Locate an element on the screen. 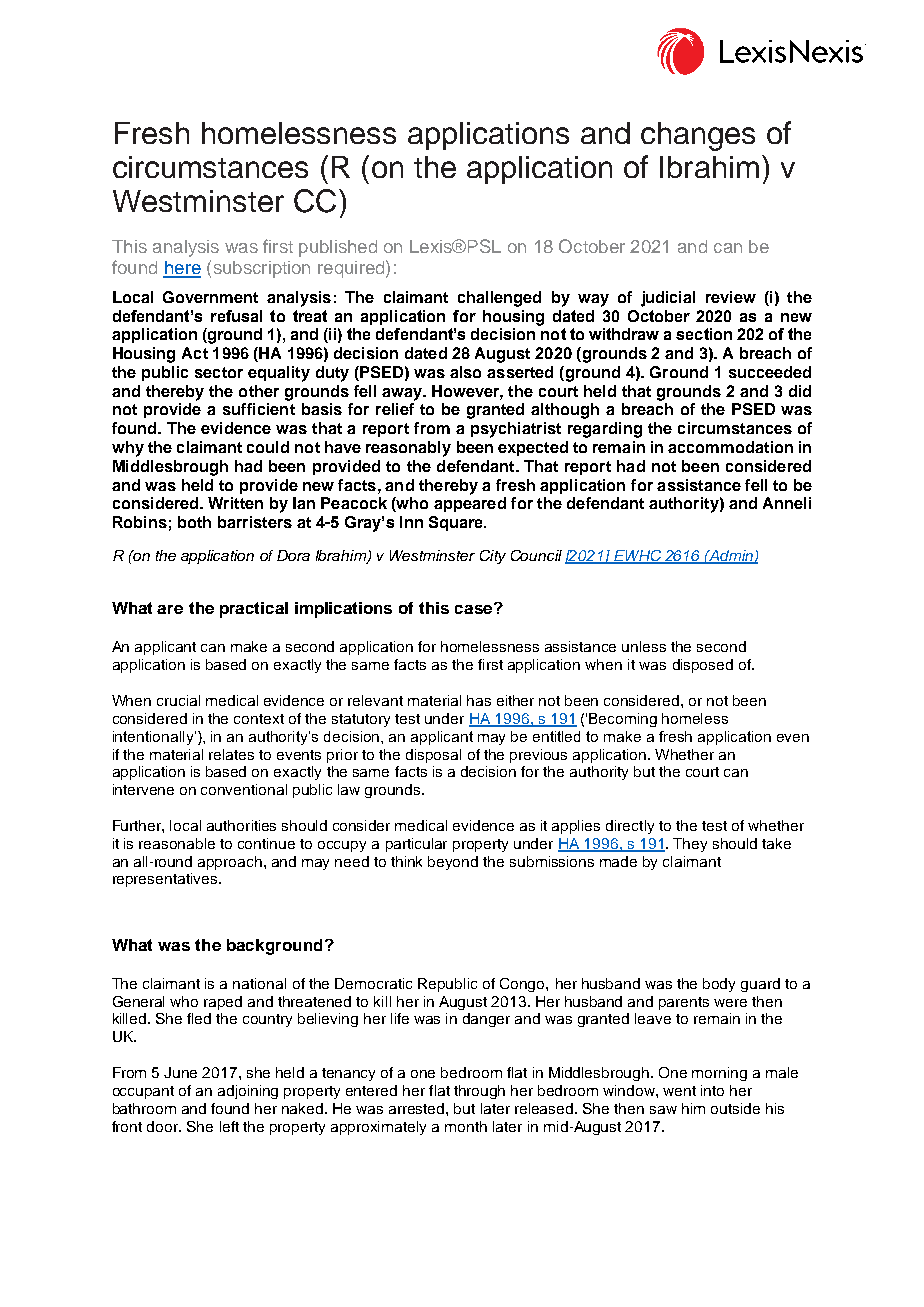  disposed is located at coordinates (703, 666).
